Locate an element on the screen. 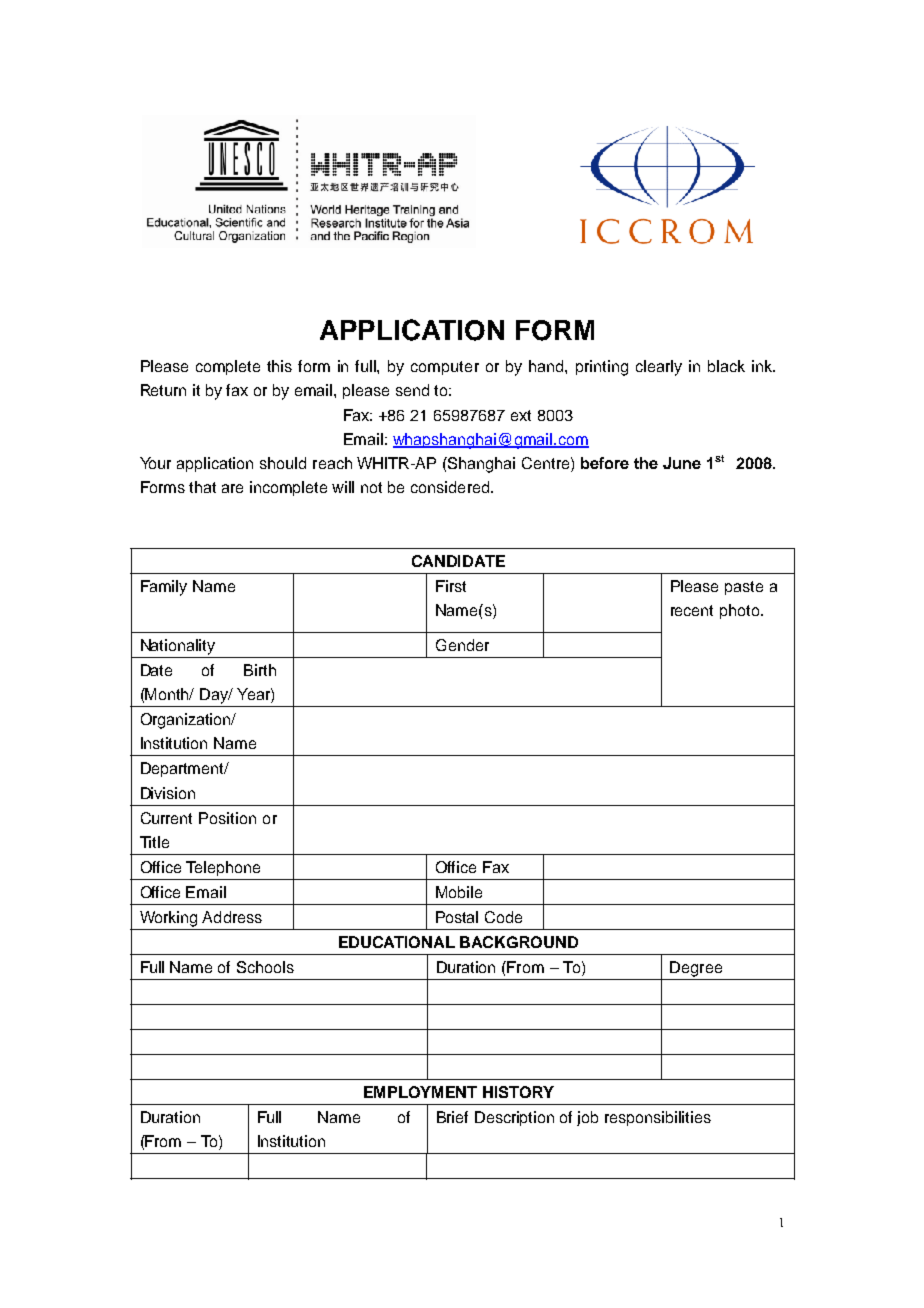 The width and height of the screenshot is (924, 1308). Telephone is located at coordinates (223, 868).
